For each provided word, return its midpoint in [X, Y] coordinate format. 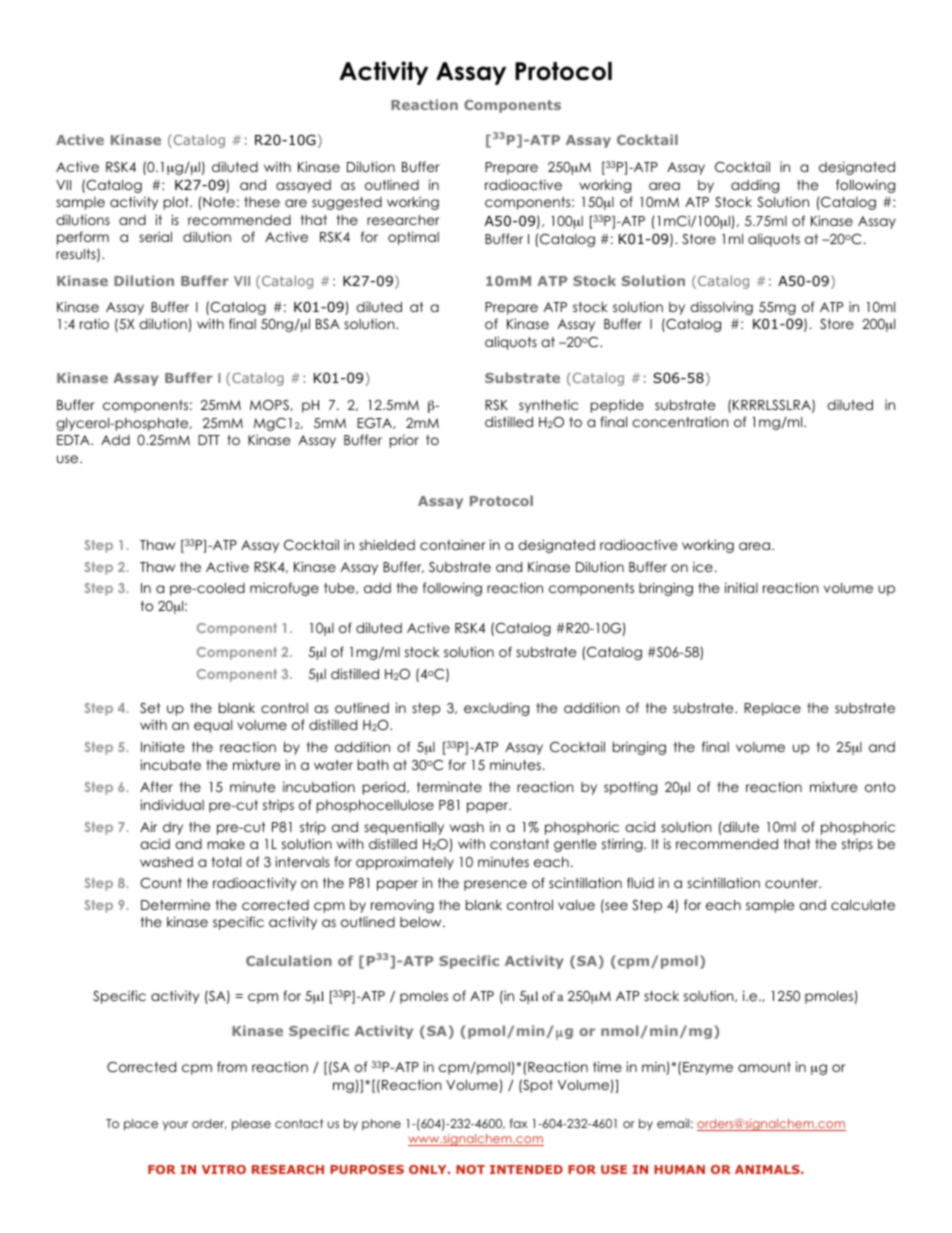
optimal [413, 238]
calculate [863, 905]
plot [177, 203]
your [175, 1126]
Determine [175, 904]
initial [741, 587]
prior [404, 441]
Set [150, 708]
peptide [617, 406]
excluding [496, 709]
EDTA [74, 440]
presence [495, 885]
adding [755, 186]
